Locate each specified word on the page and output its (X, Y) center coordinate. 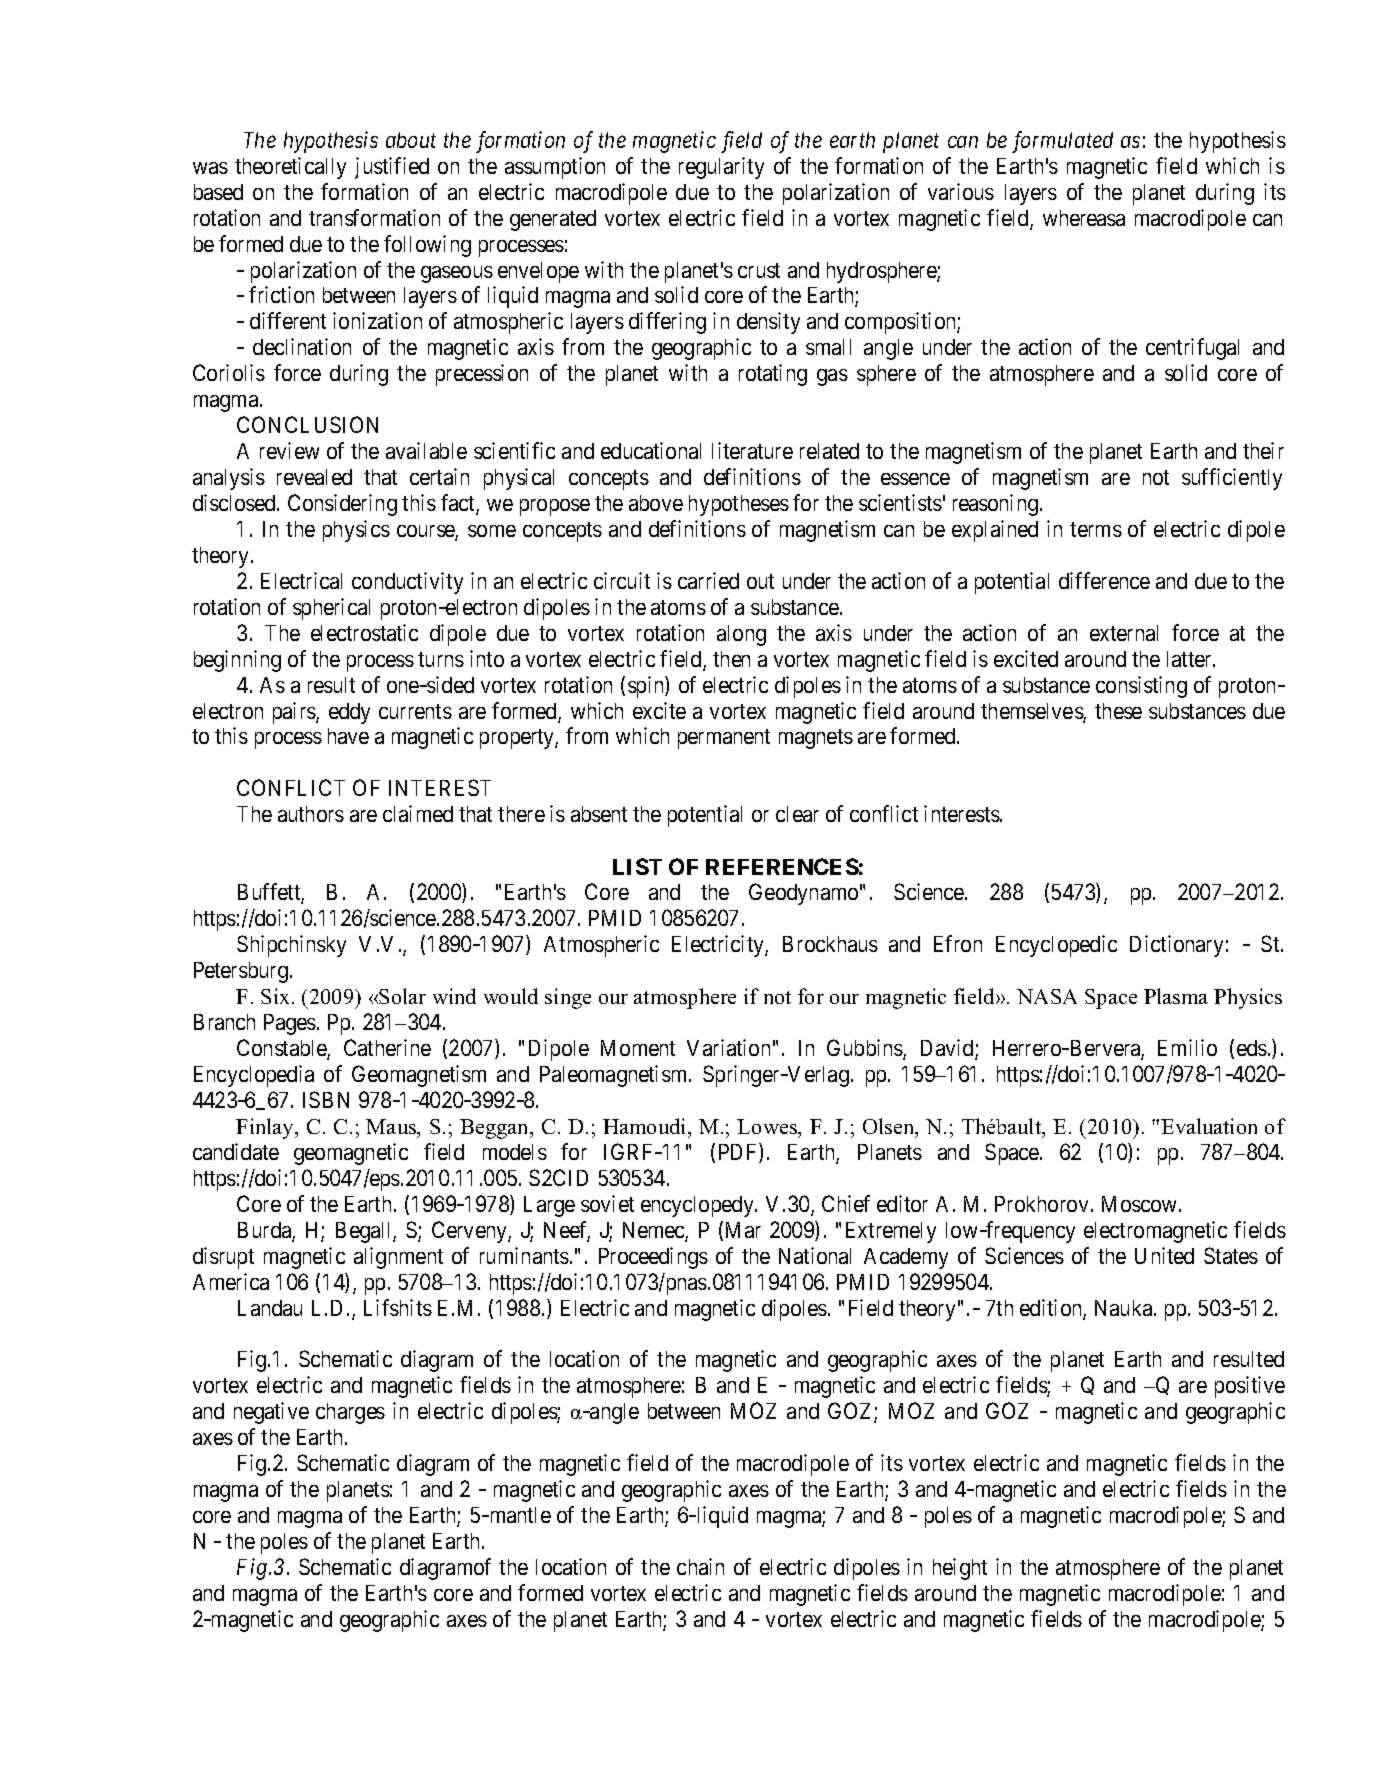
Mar (743, 1230)
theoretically (290, 168)
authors (311, 814)
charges (350, 1413)
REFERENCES (782, 866)
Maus (392, 1128)
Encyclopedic (1056, 946)
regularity (721, 168)
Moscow (1141, 1204)
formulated (1062, 142)
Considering (342, 505)
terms (1096, 529)
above (656, 503)
